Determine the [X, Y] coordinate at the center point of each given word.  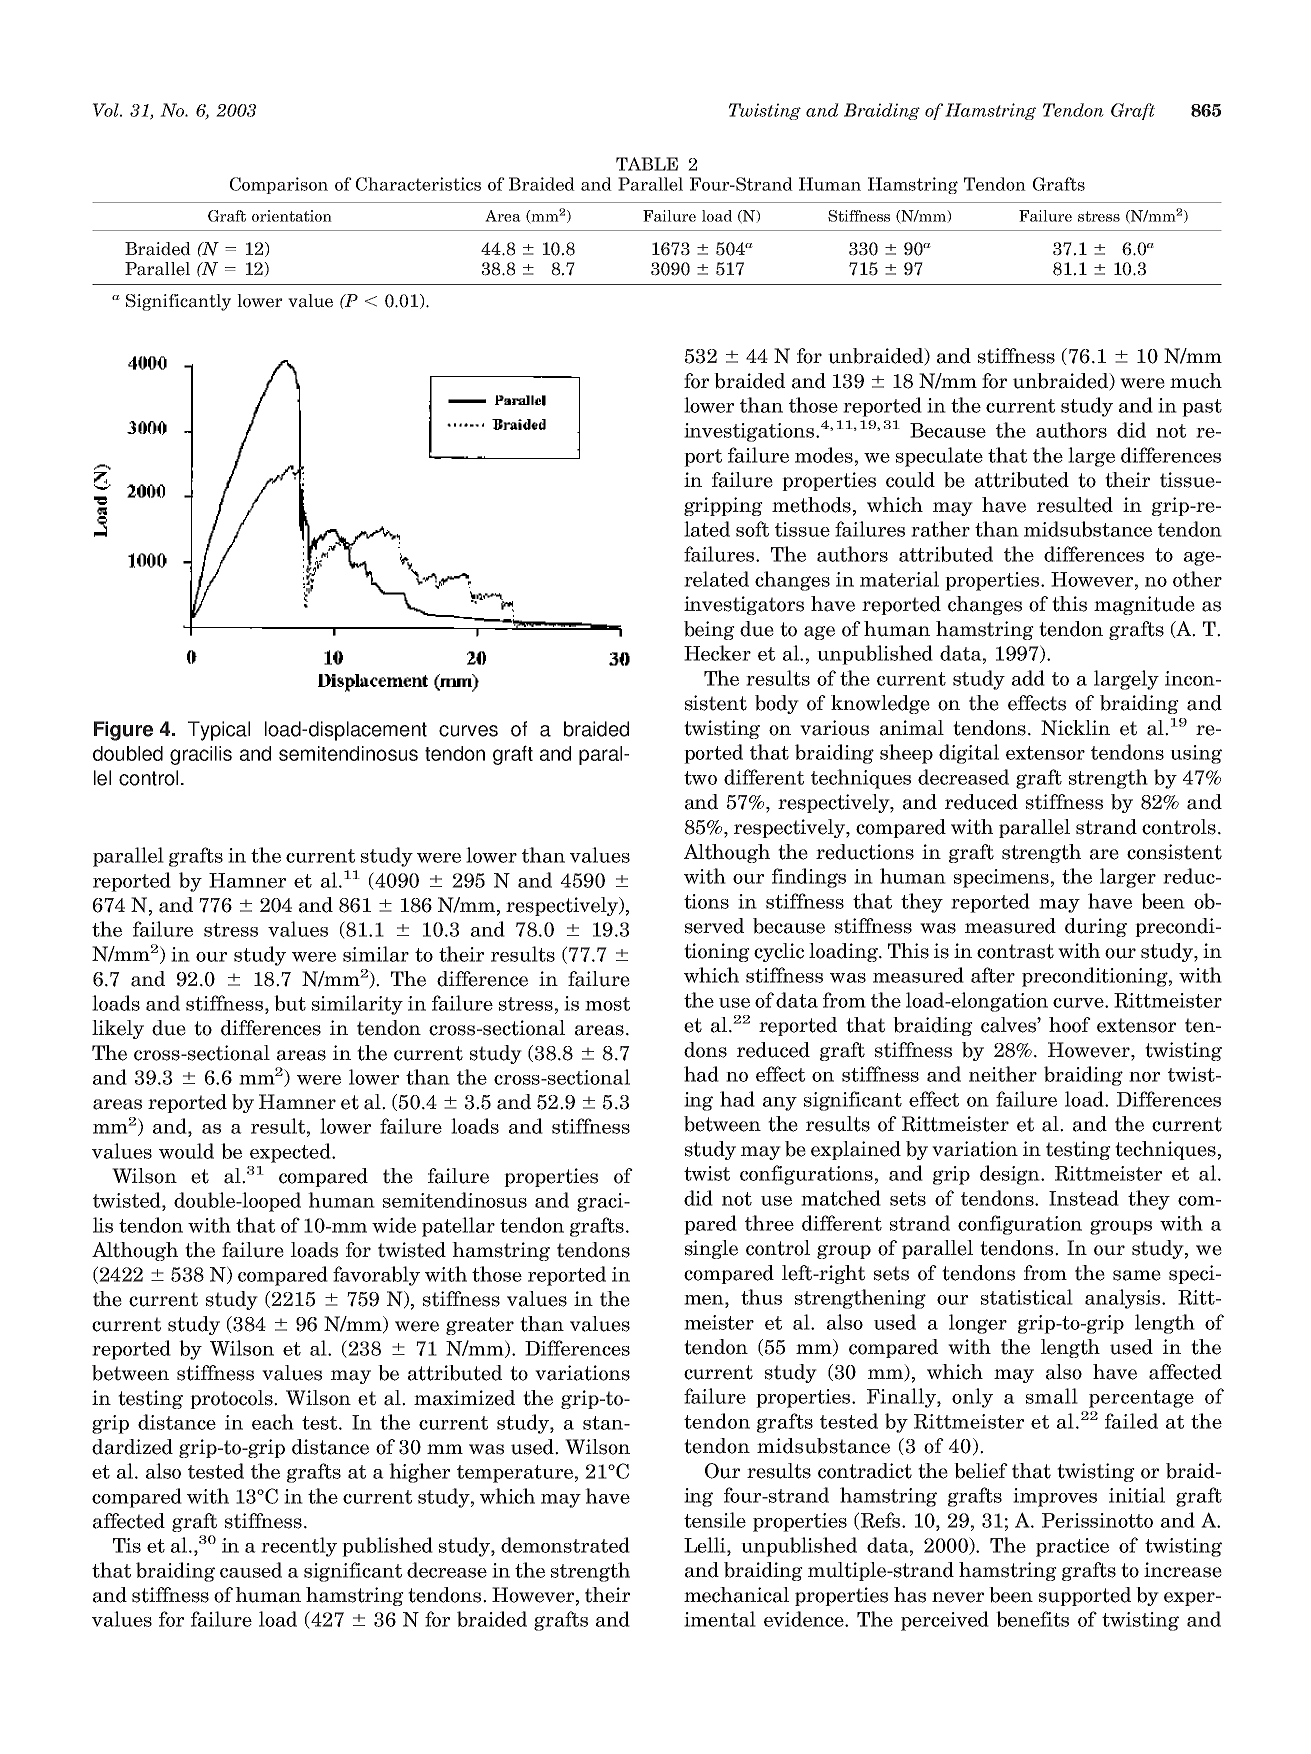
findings [809, 878]
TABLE [647, 164]
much [1196, 381]
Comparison [279, 185]
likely [118, 1029]
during [1096, 927]
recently [299, 1547]
